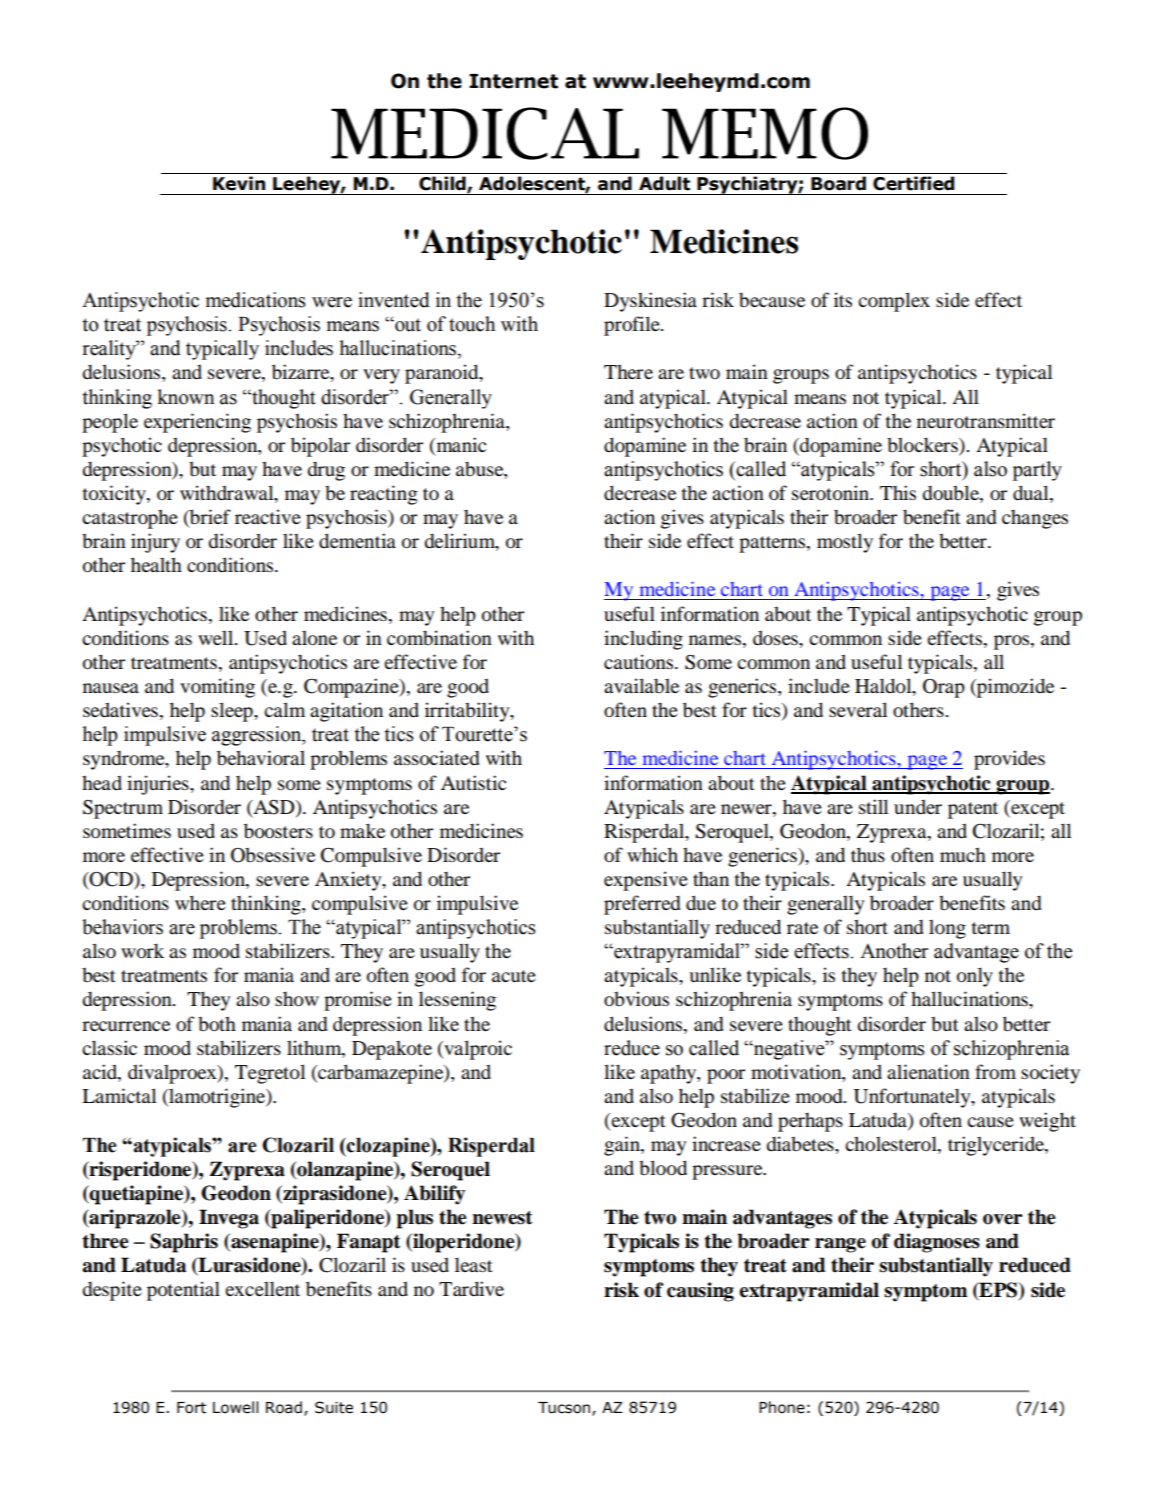 This document has height=1510, width=1167. What do you see at coordinates (565, 1409) in the document?
I see `Tucson` at bounding box center [565, 1409].
